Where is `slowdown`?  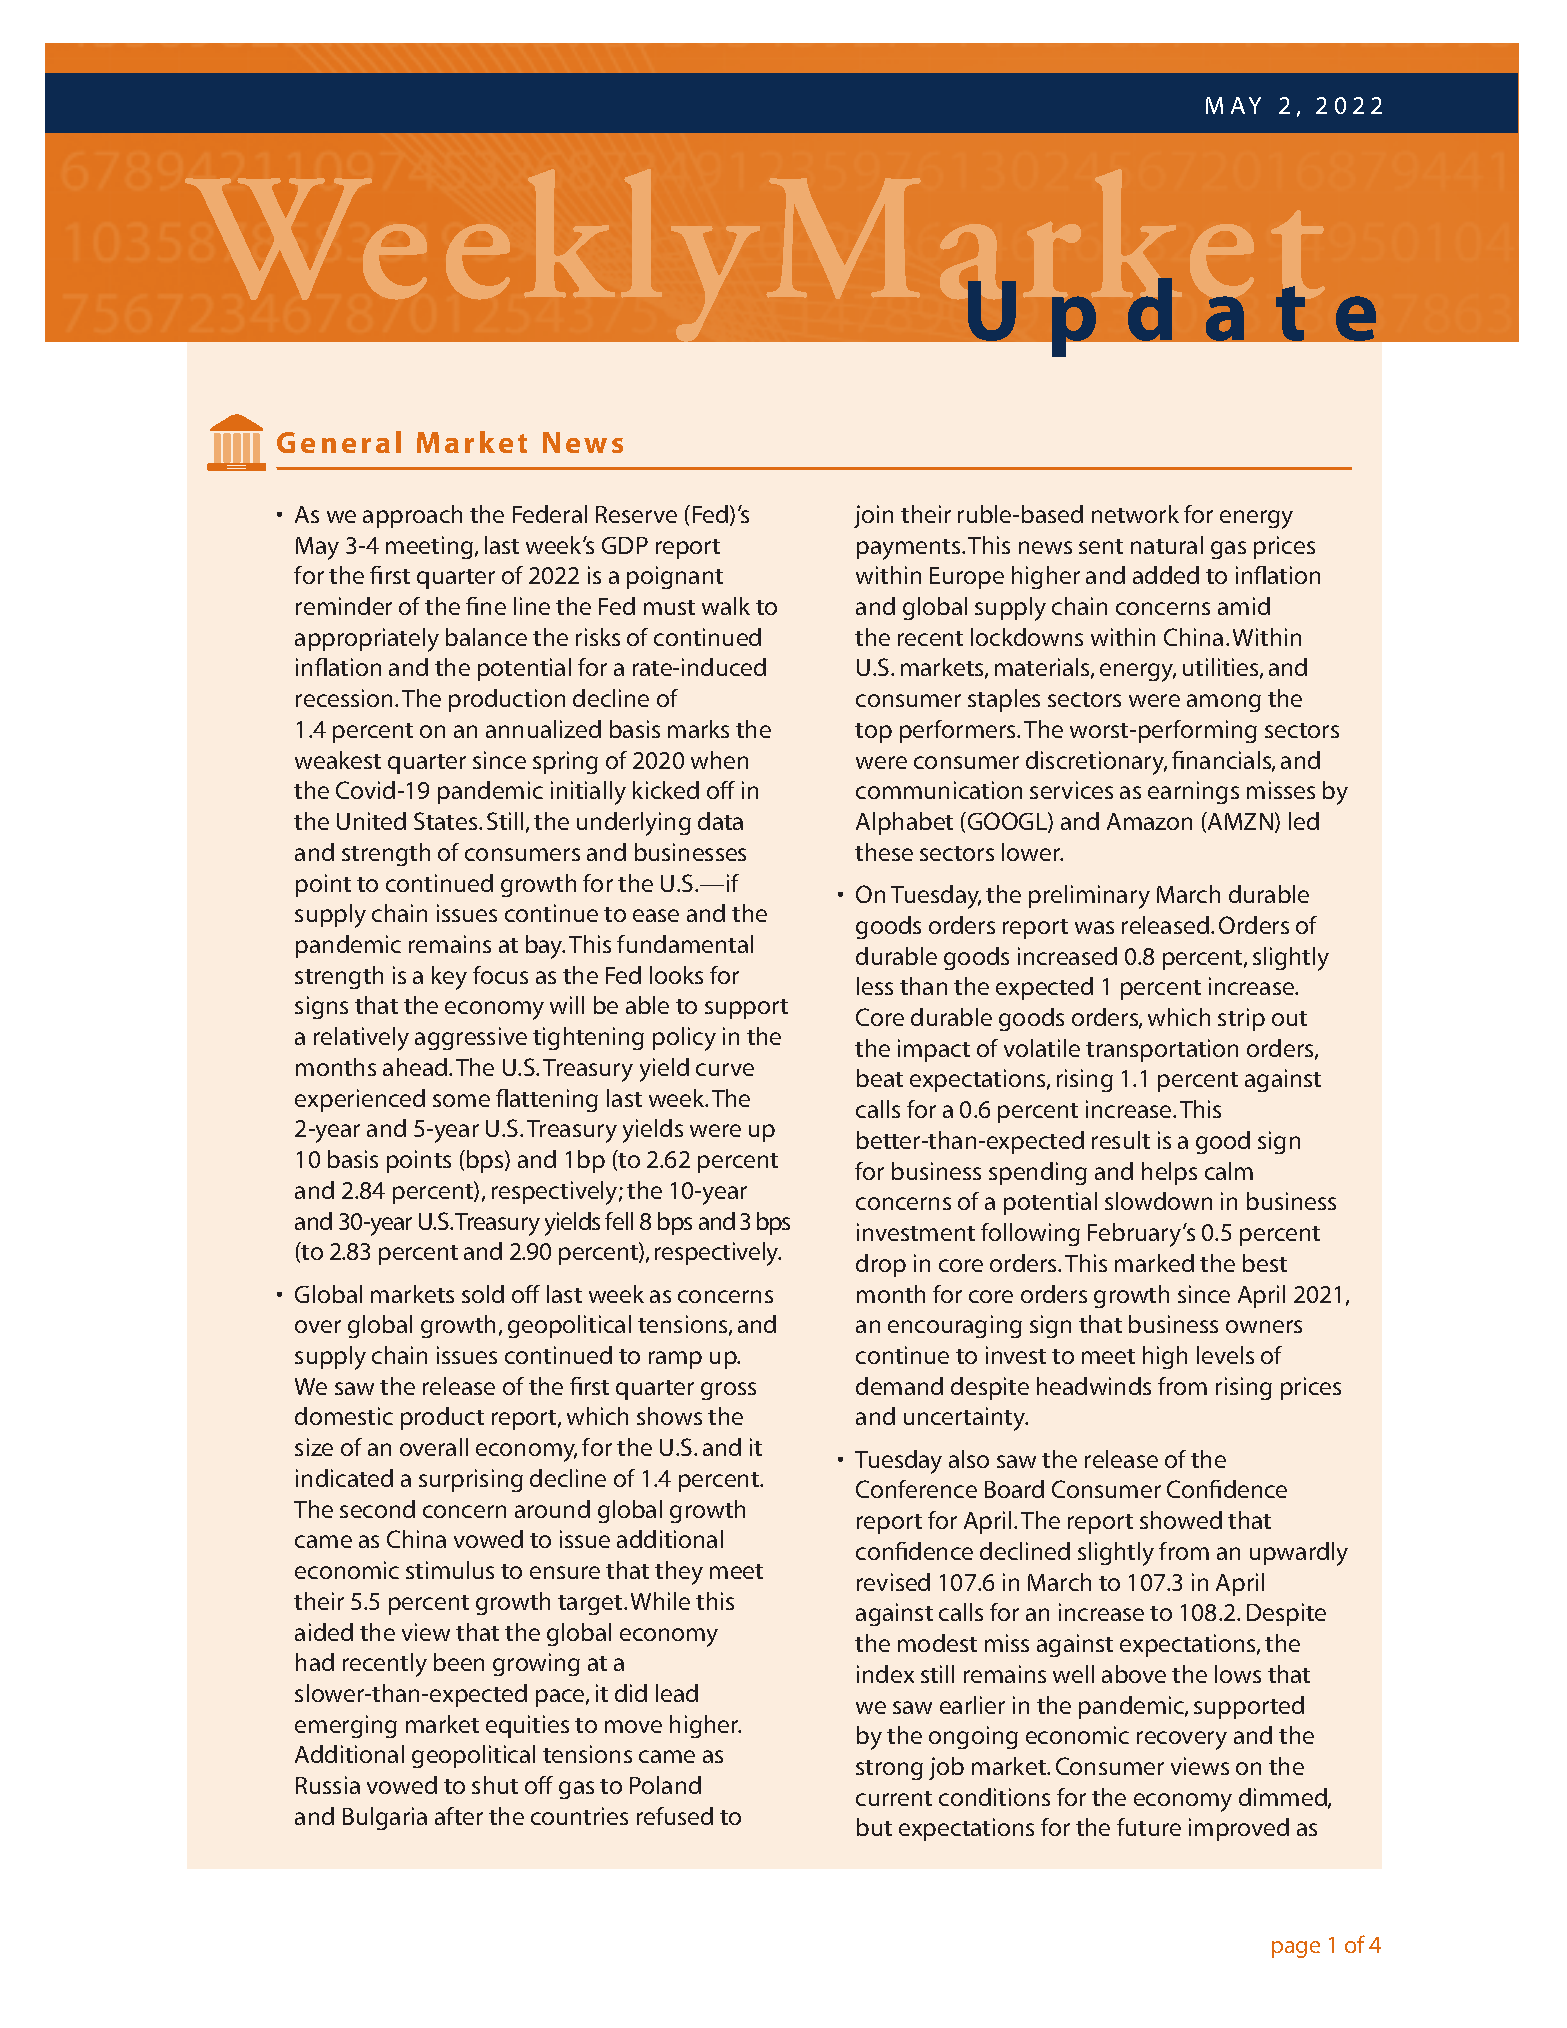
slowdown is located at coordinates (1158, 1201).
